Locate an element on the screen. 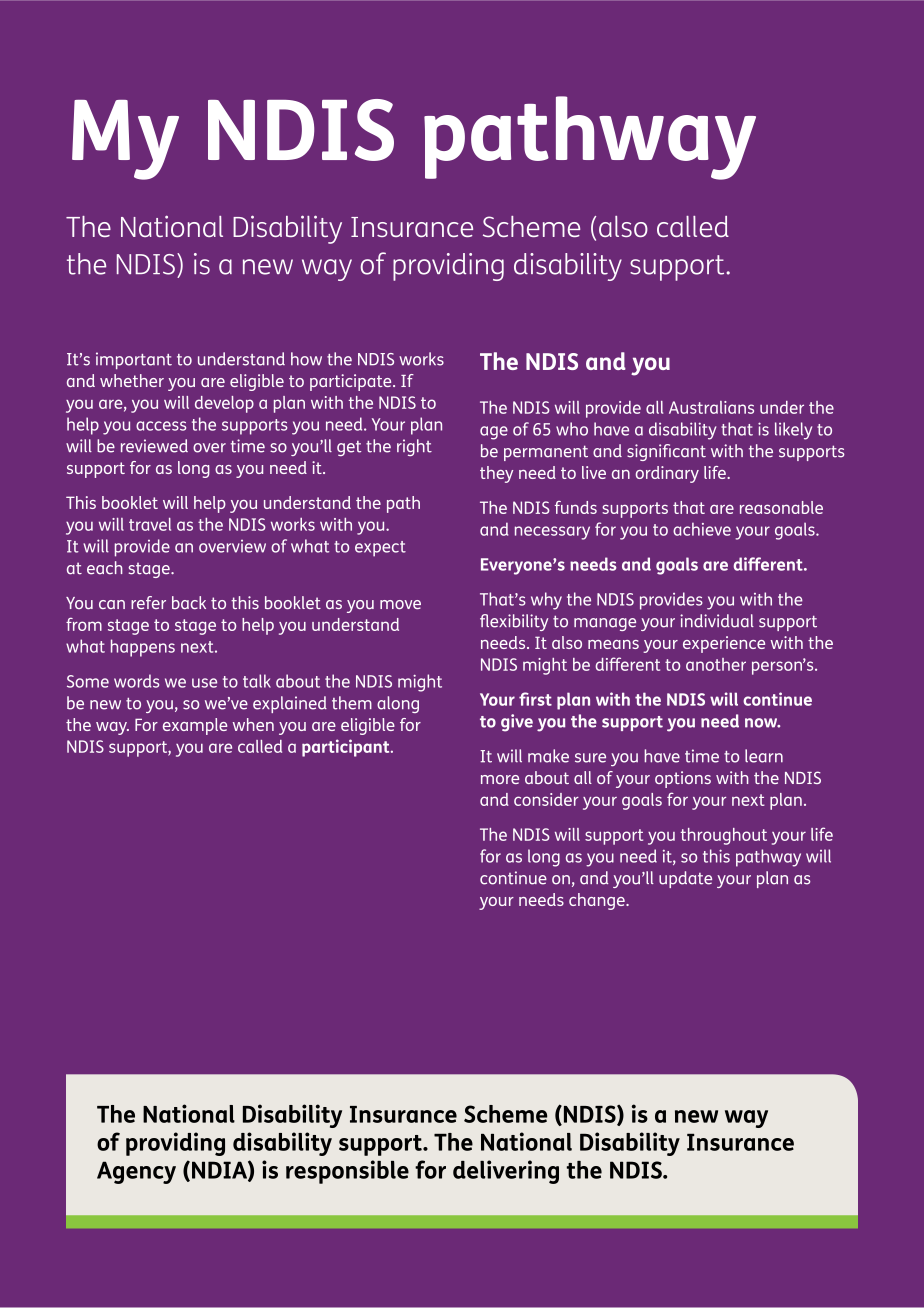  expect is located at coordinates (380, 549).
